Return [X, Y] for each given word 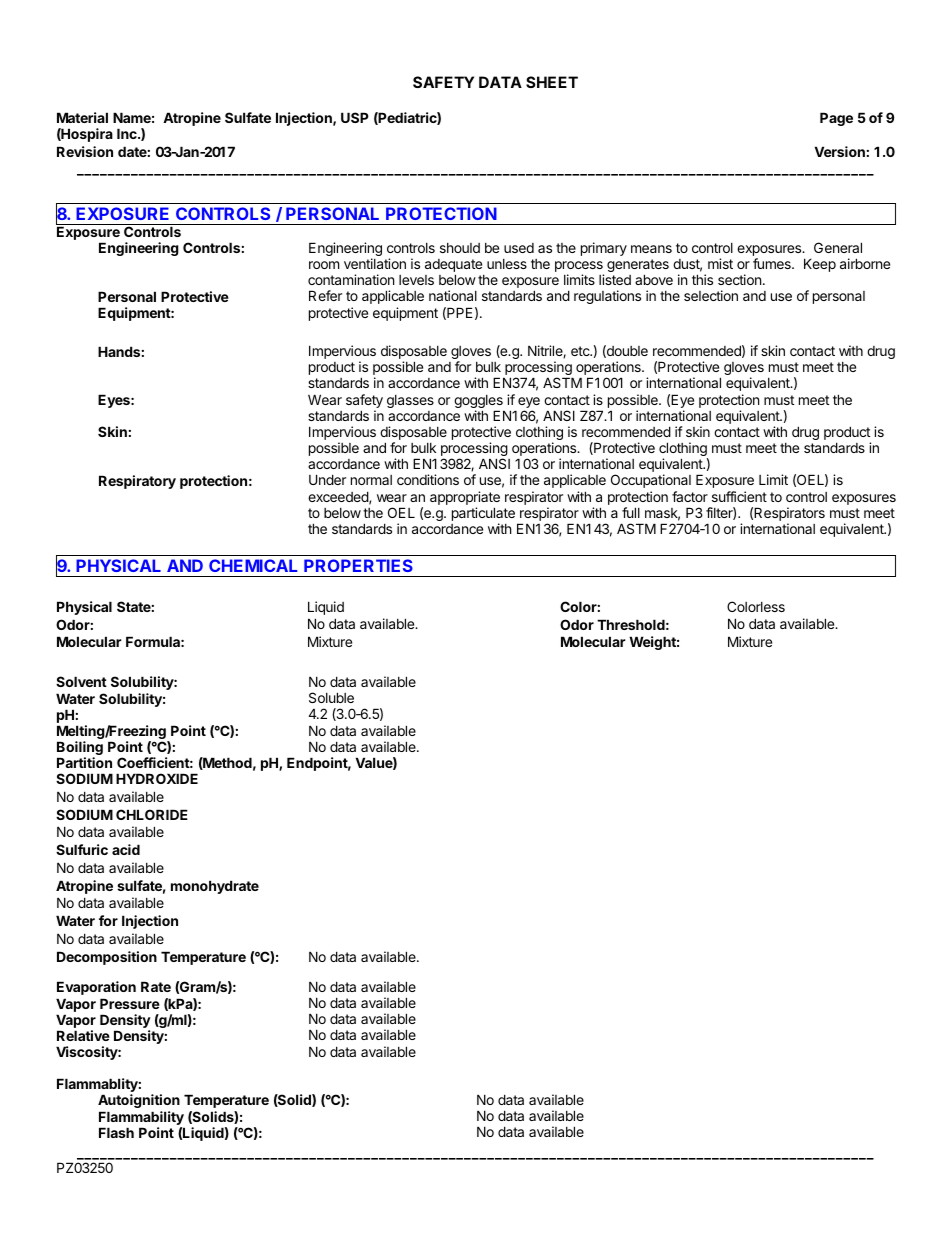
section [739, 279]
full [631, 512]
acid [126, 849]
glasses [410, 401]
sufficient [739, 496]
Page [836, 119]
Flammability [142, 1119]
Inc [128, 133]
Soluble [331, 697]
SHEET [552, 82]
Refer [325, 295]
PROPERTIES [358, 565]
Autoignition [139, 1101]
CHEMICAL [253, 565]
